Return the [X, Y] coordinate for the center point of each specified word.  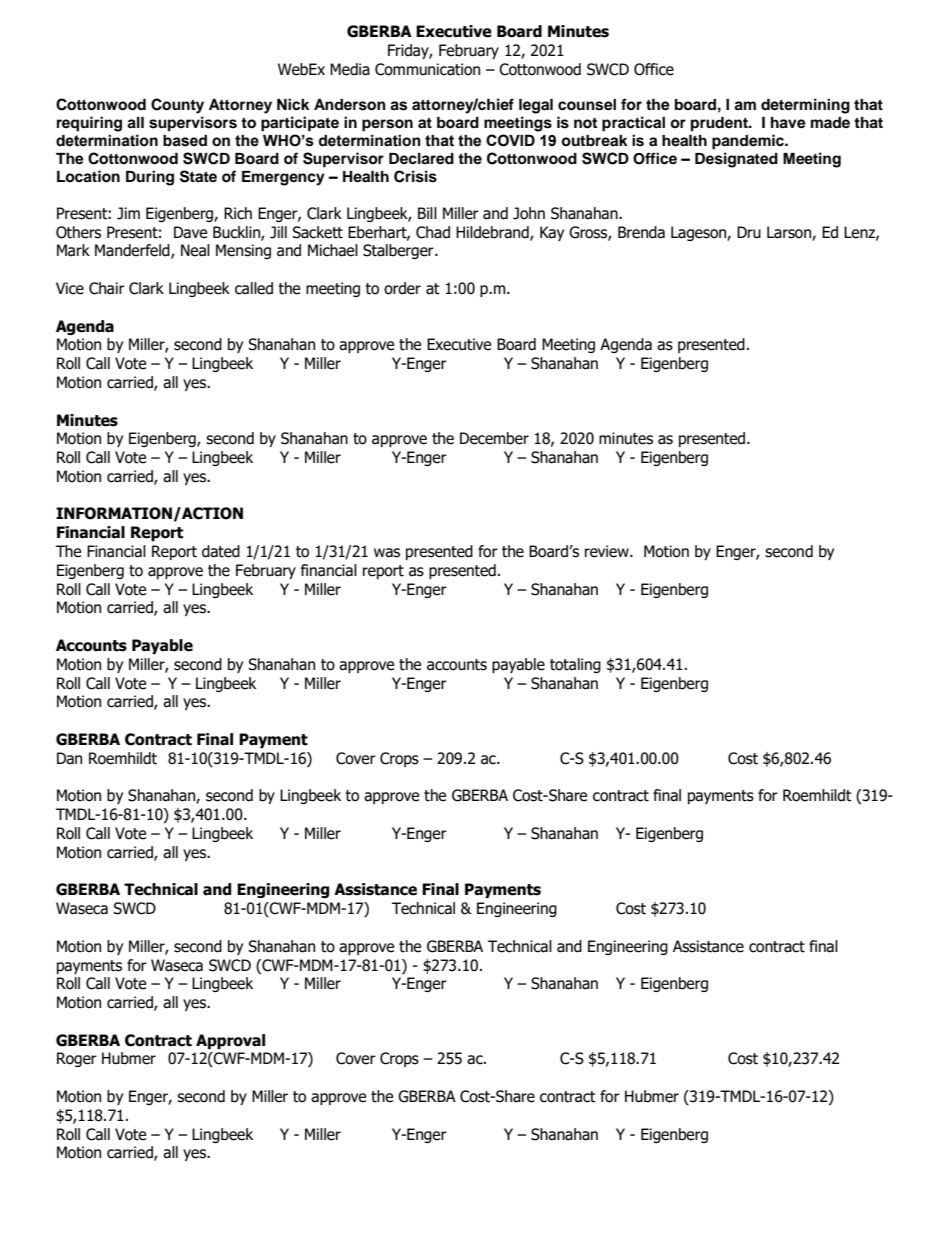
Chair [107, 288]
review [608, 551]
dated [221, 551]
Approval [230, 1041]
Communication [427, 69]
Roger [77, 1059]
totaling [575, 665]
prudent [720, 124]
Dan [69, 758]
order [402, 288]
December [494, 438]
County [177, 106]
